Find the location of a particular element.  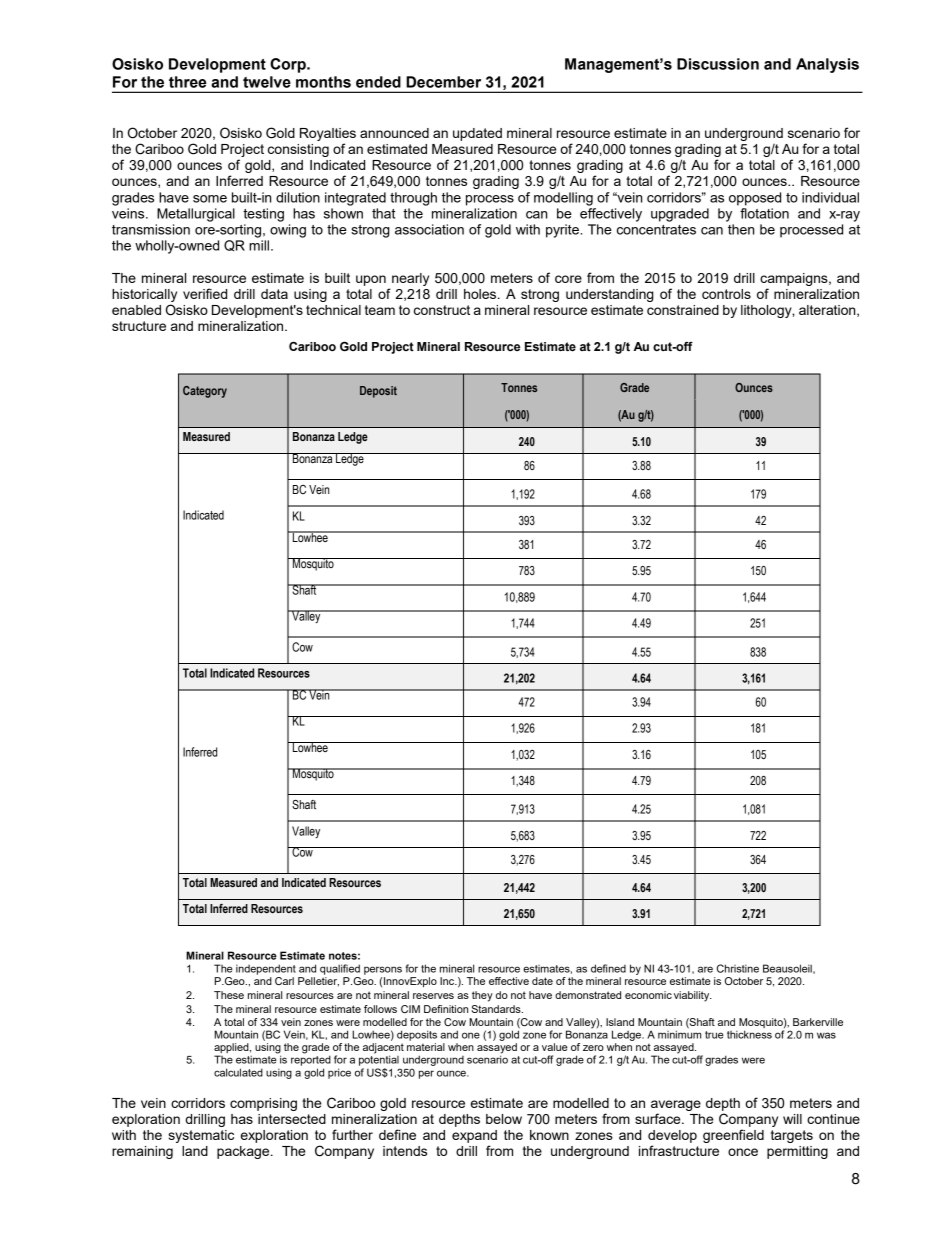

Inc is located at coordinates (448, 981).
